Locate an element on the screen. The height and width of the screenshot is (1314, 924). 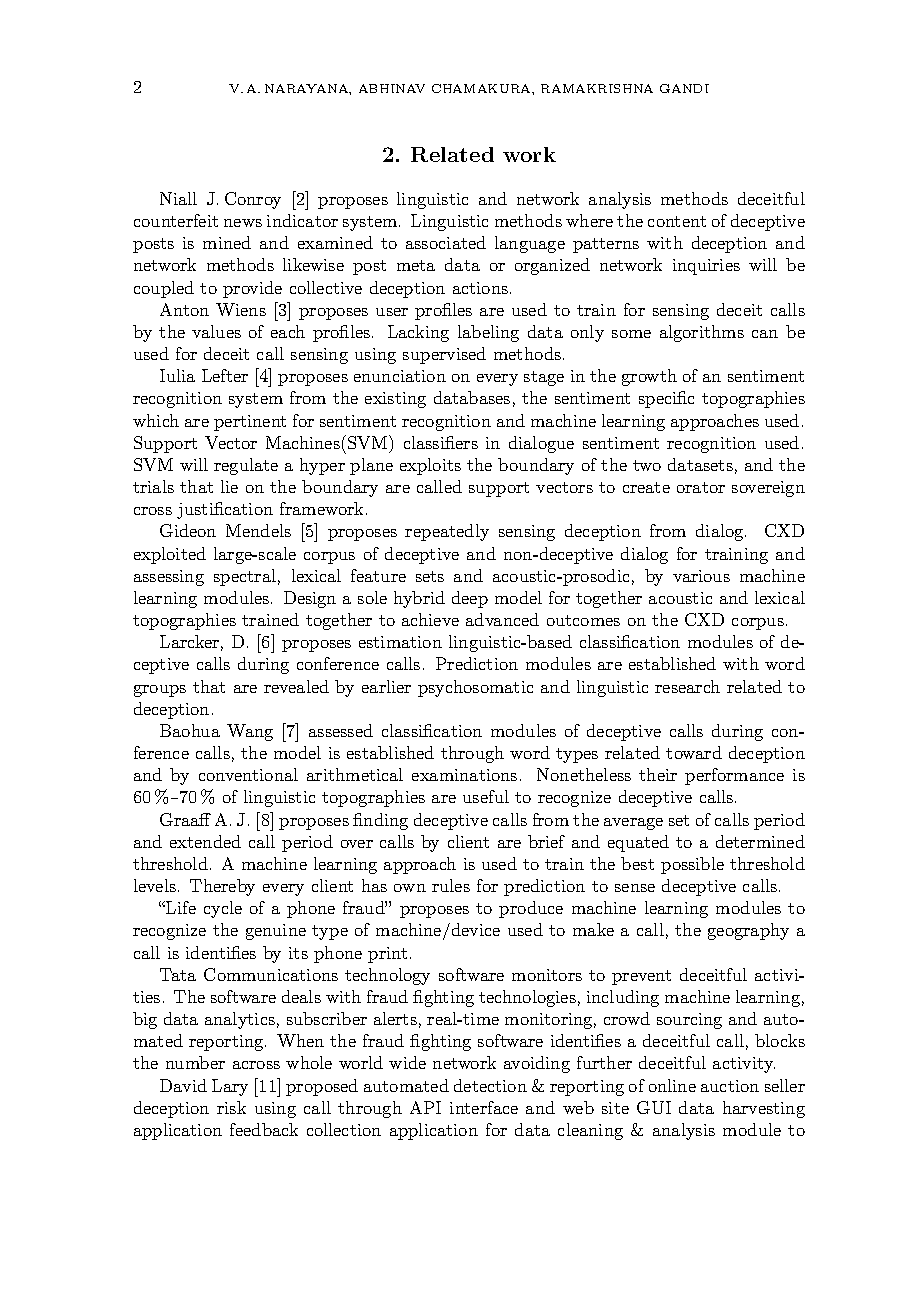
orator is located at coordinates (701, 487).
